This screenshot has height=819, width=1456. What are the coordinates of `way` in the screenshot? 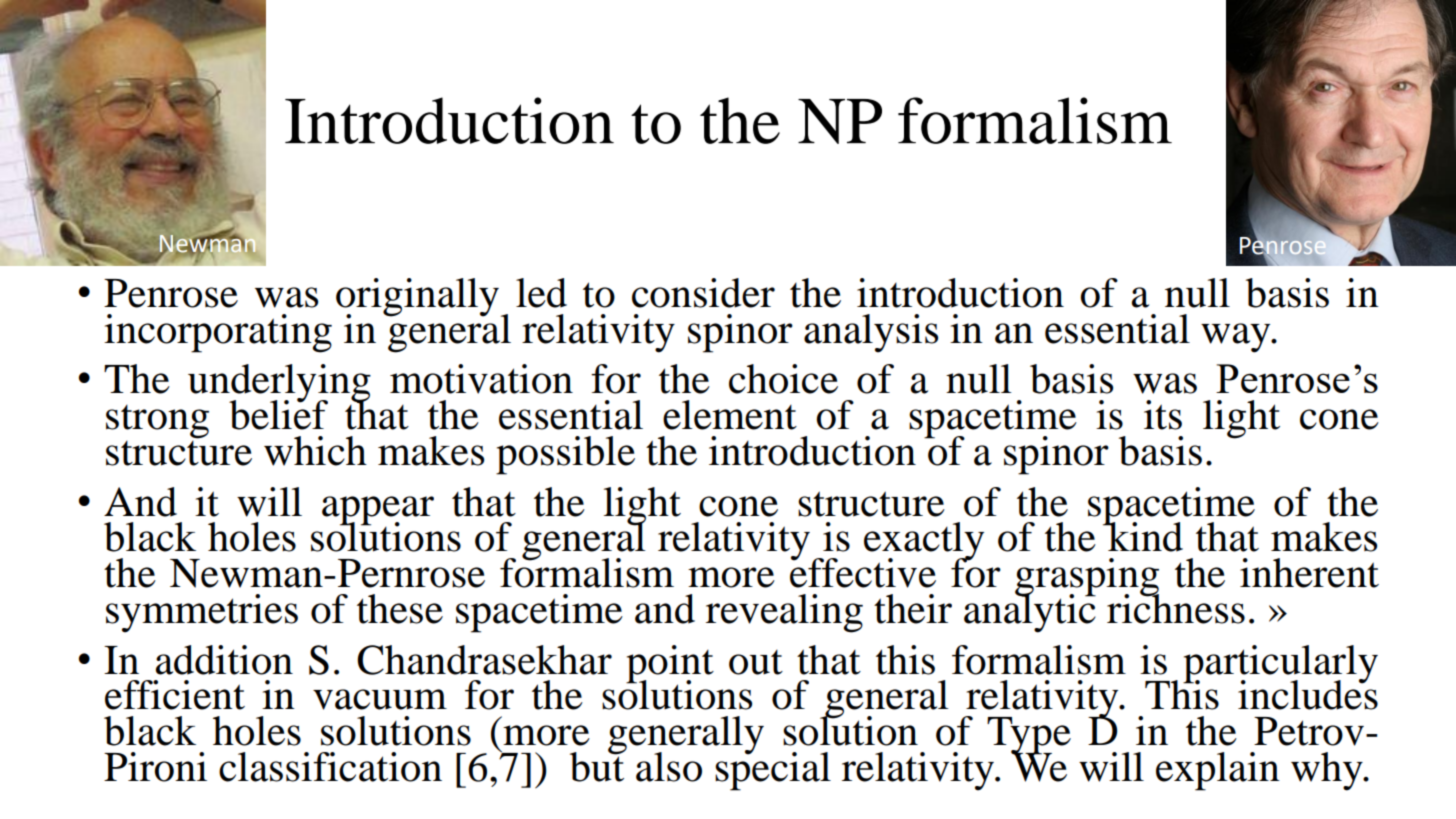 It's located at (1237, 338).
